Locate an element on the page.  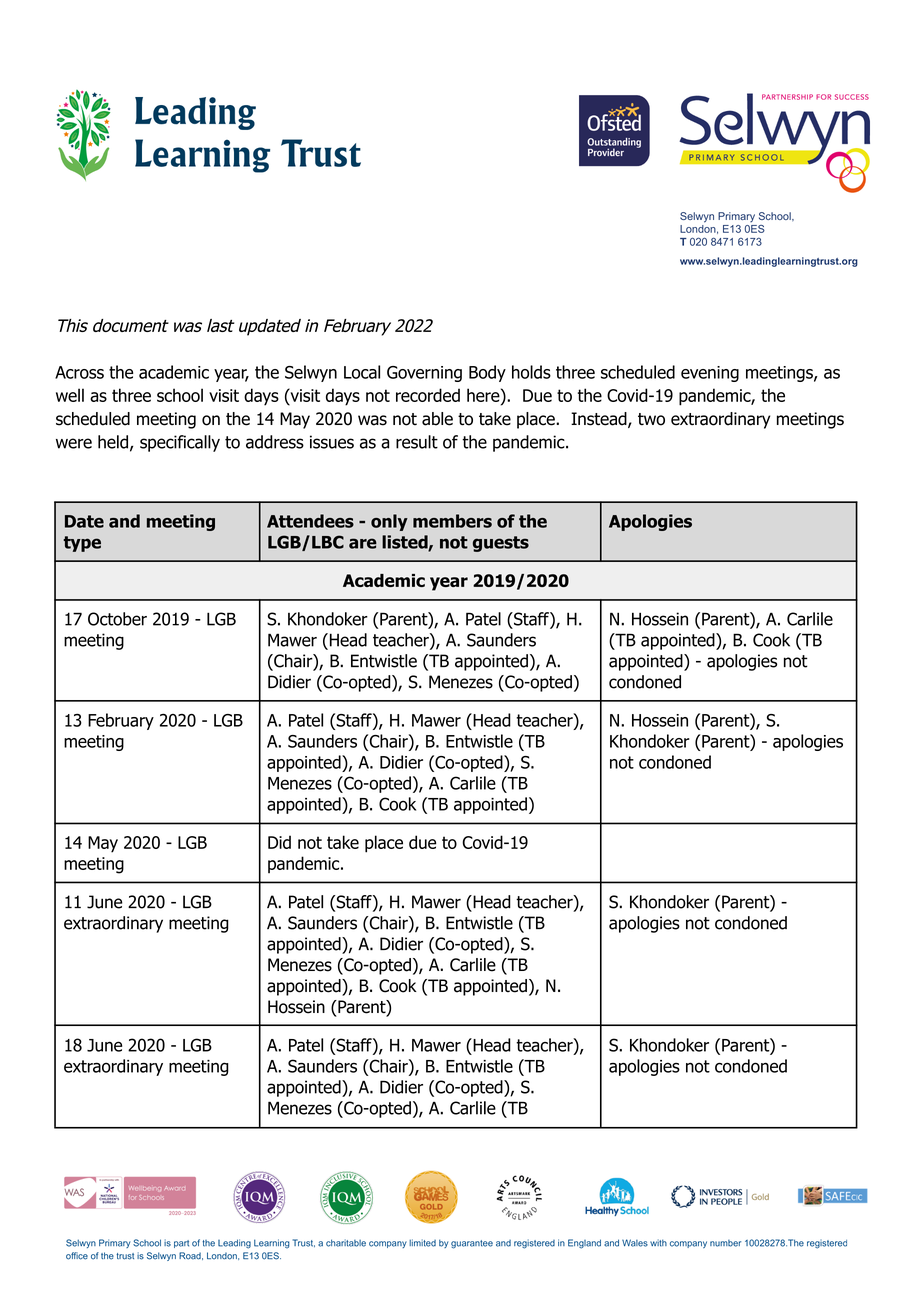
guests is located at coordinates (501, 544).
